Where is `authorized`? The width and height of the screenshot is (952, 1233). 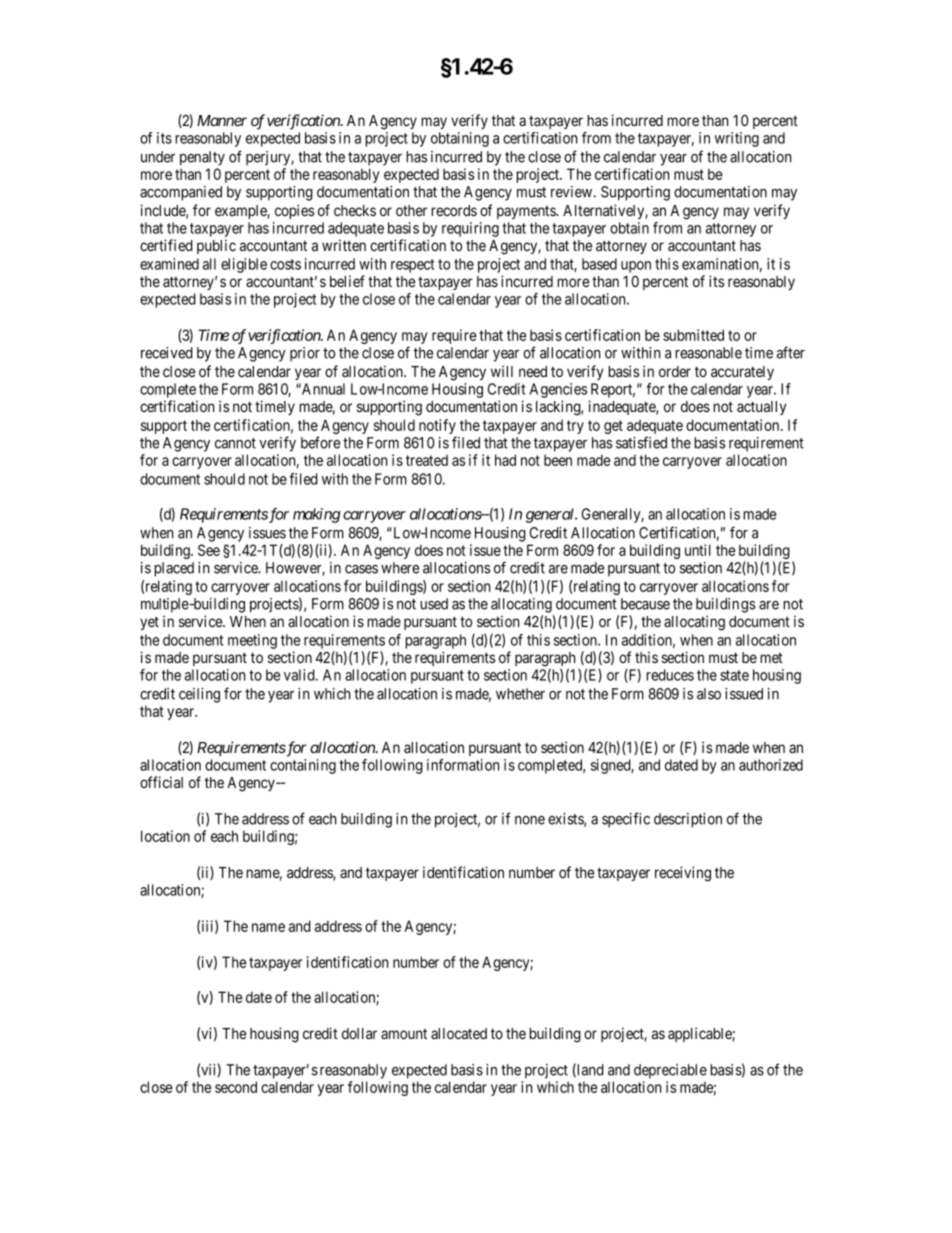
authorized is located at coordinates (771, 765).
